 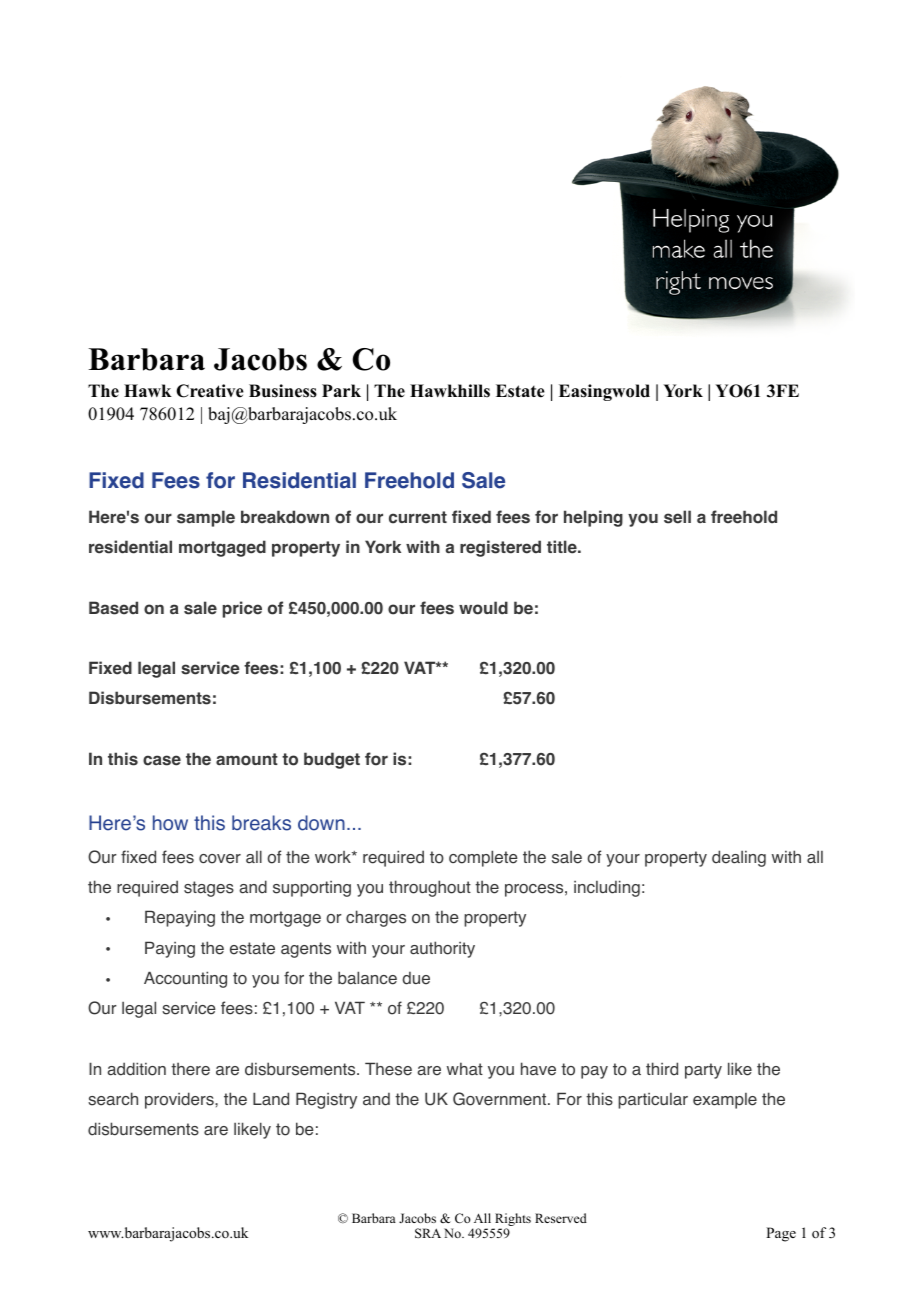 What do you see at coordinates (210, 391) in the page?
I see `Creative` at bounding box center [210, 391].
